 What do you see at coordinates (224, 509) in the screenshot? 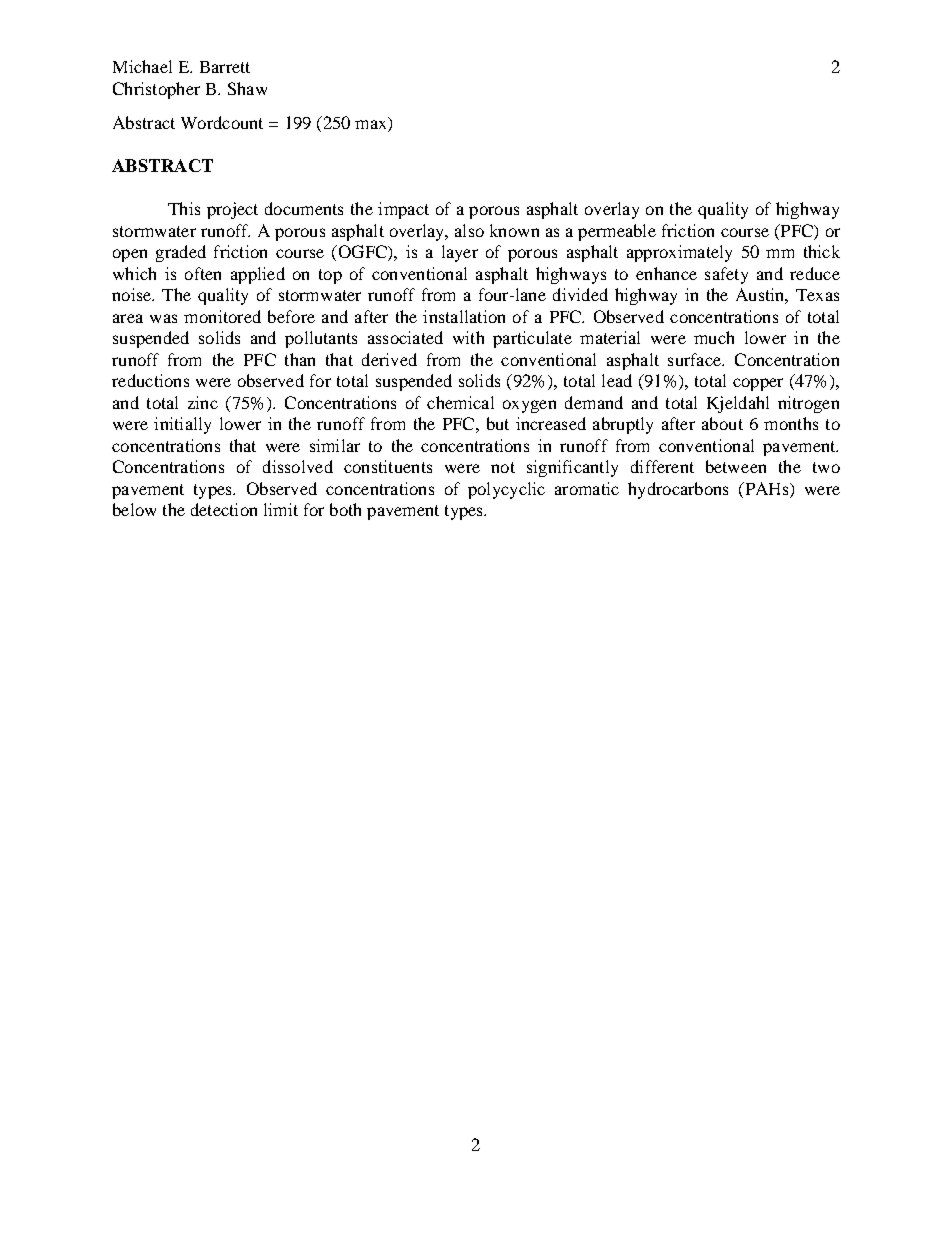
I see `detection` at bounding box center [224, 509].
